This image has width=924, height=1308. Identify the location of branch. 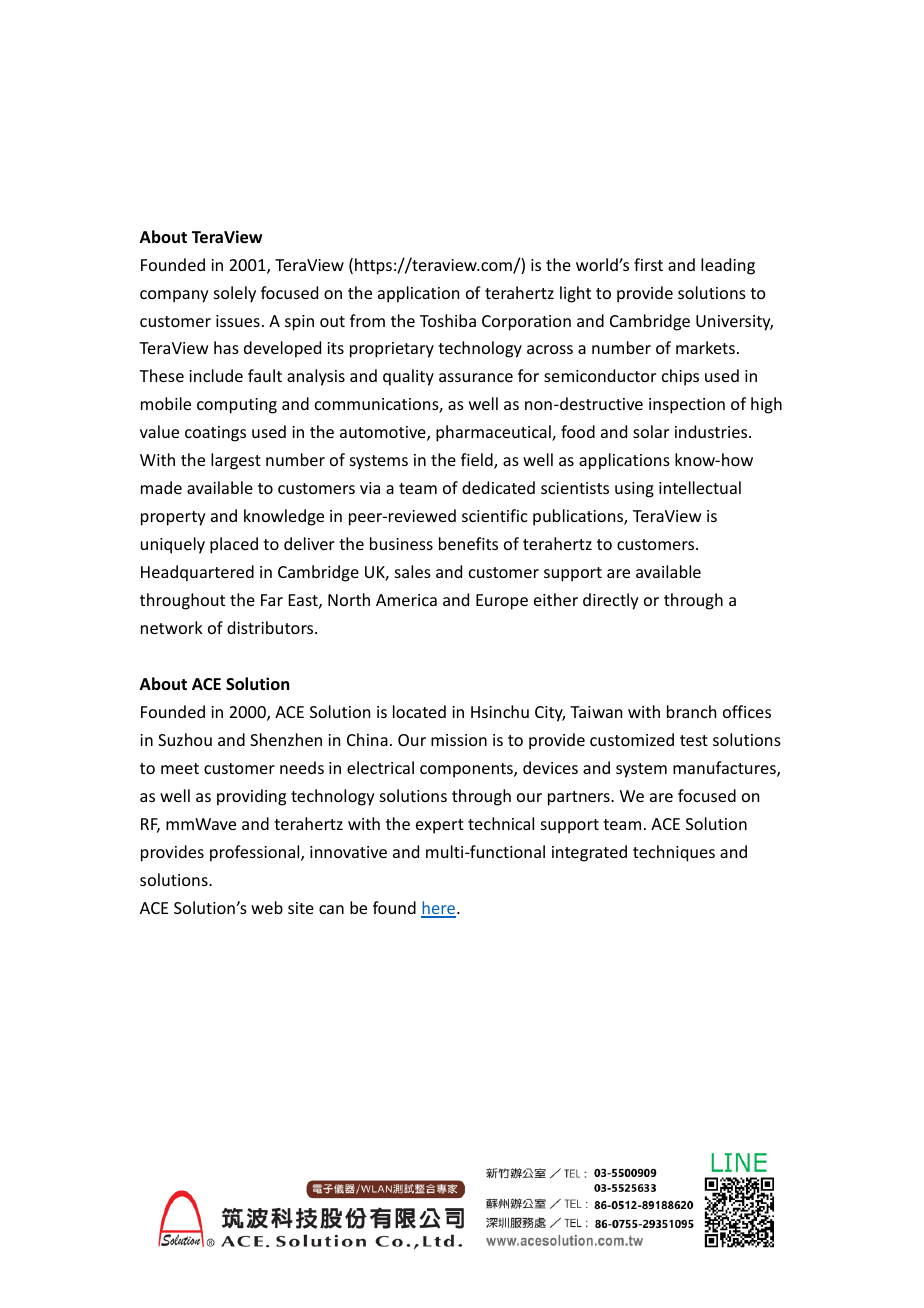
(691, 711).
